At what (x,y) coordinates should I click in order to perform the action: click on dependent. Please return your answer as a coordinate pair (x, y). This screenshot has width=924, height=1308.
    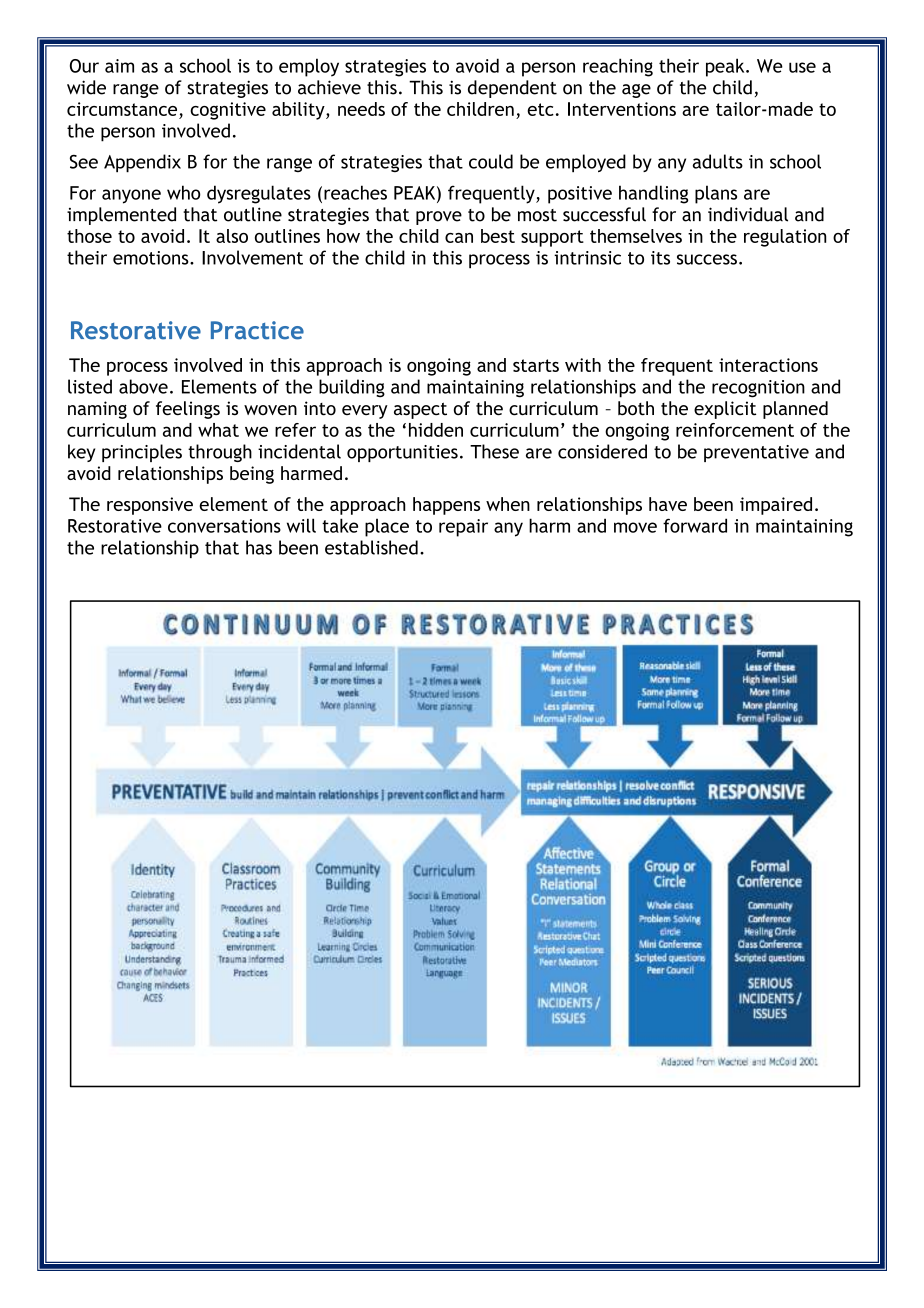
    Looking at the image, I should click on (512, 89).
